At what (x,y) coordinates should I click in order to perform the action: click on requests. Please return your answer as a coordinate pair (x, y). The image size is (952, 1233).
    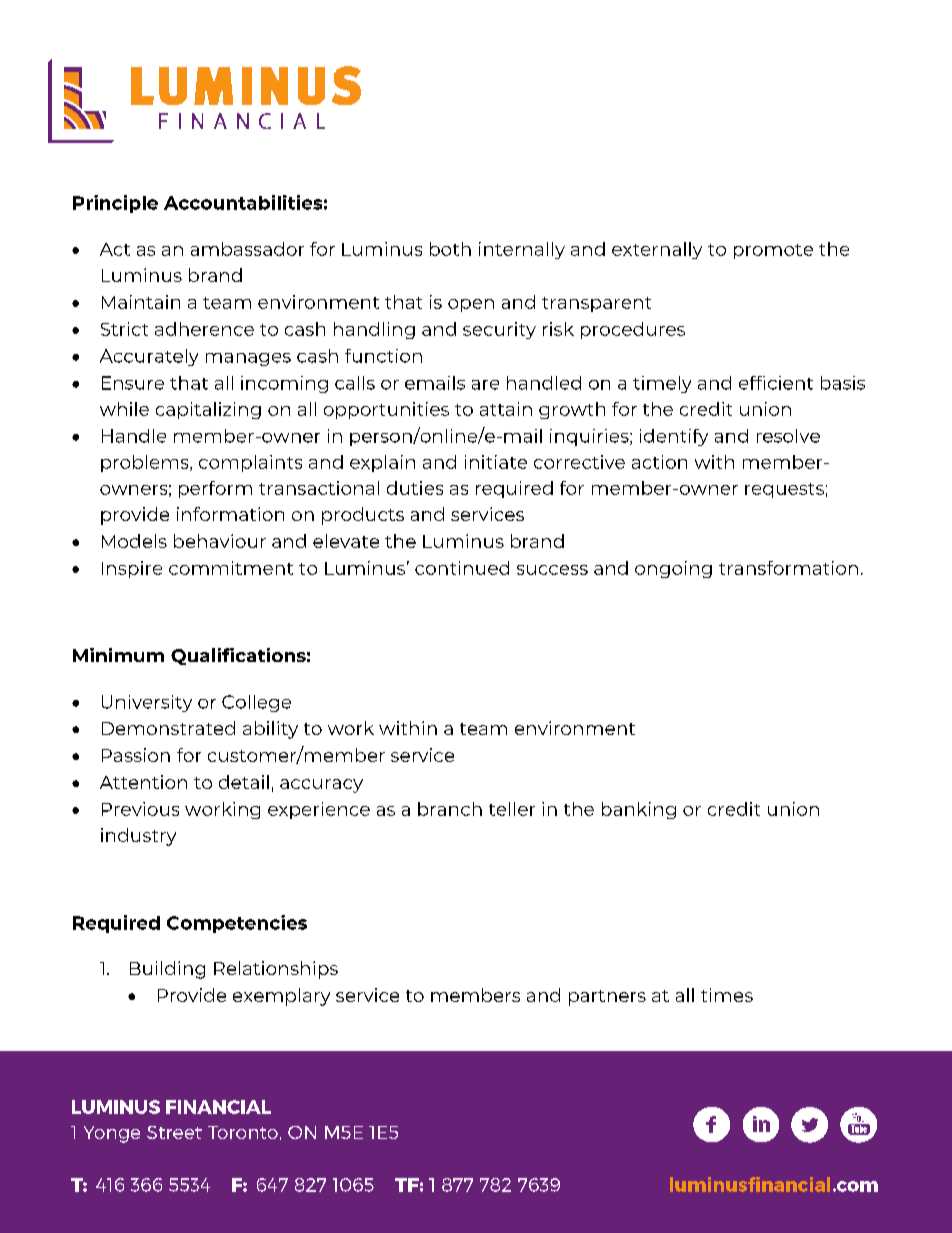
    Looking at the image, I should click on (784, 490).
